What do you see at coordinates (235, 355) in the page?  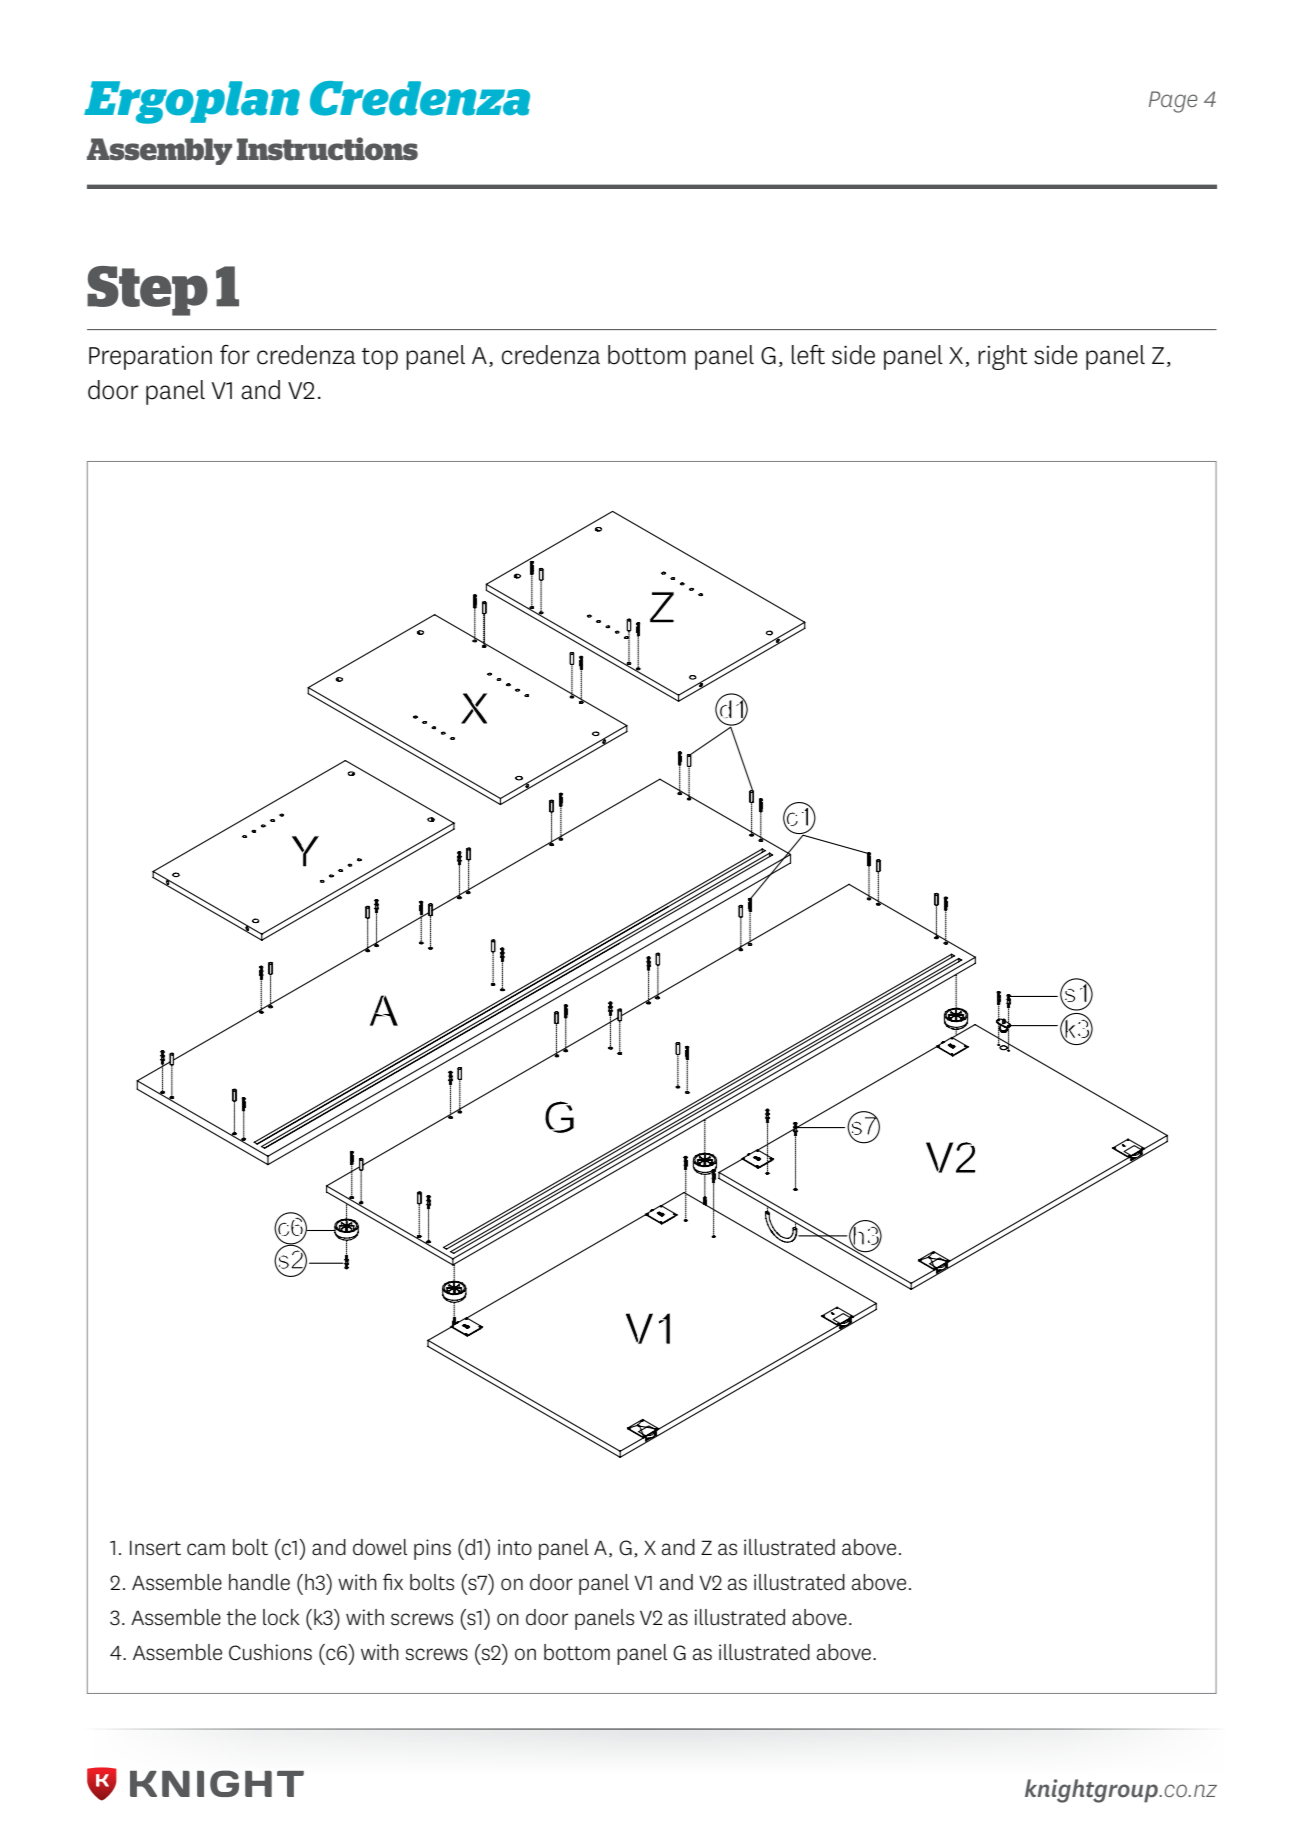 I see `for` at bounding box center [235, 355].
